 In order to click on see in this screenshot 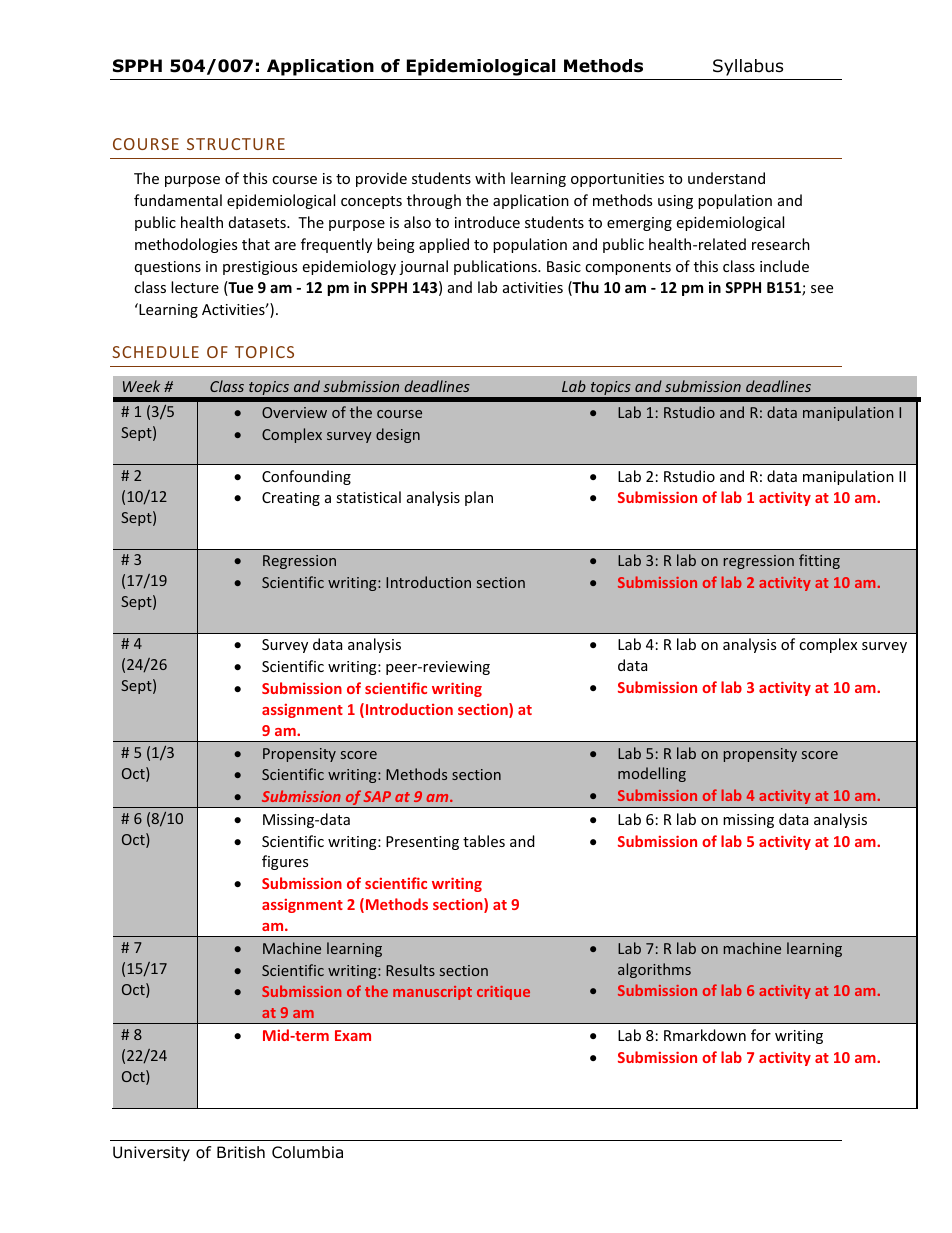, I will do `click(822, 289)`.
